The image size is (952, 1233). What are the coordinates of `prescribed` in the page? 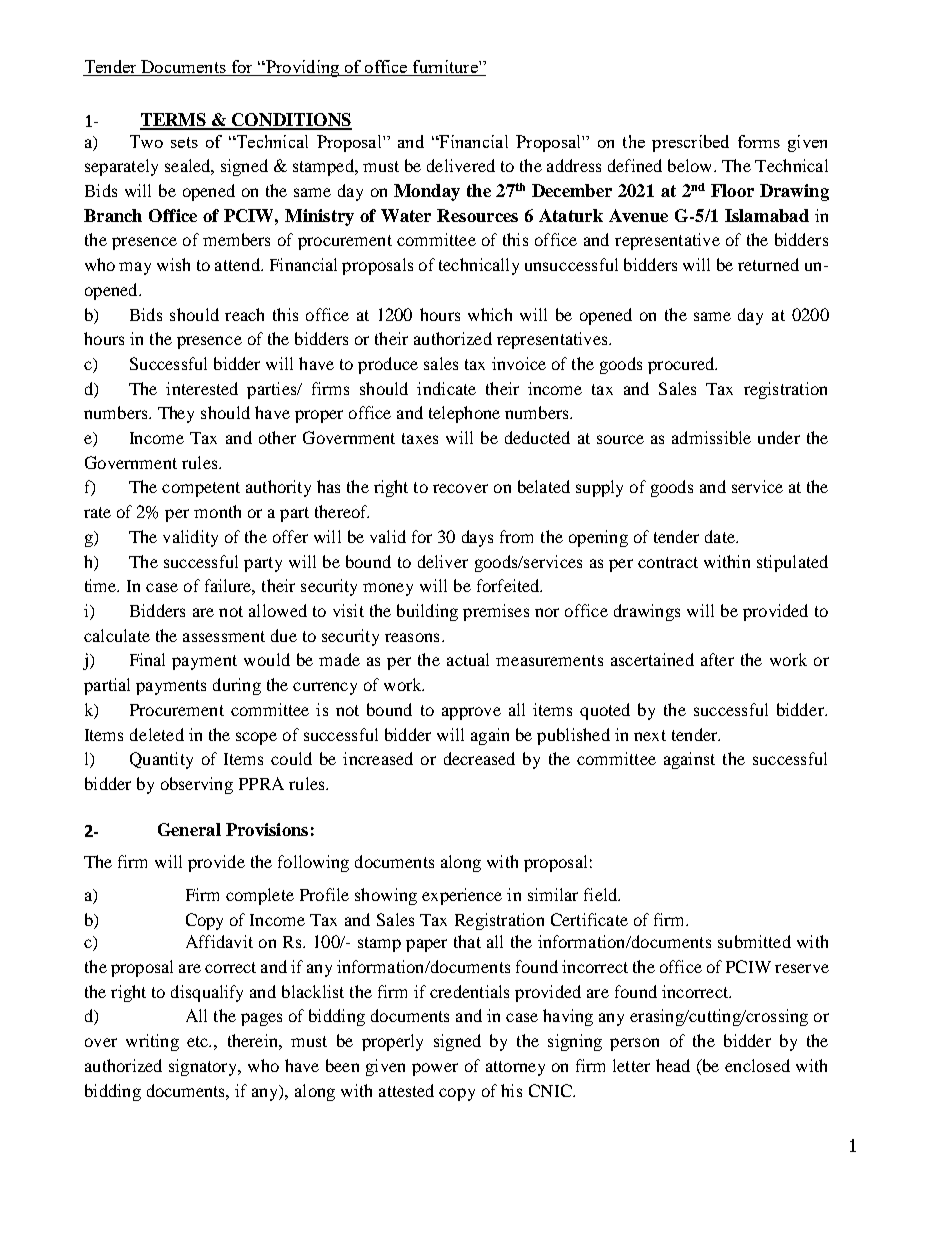 It's located at (690, 143).
